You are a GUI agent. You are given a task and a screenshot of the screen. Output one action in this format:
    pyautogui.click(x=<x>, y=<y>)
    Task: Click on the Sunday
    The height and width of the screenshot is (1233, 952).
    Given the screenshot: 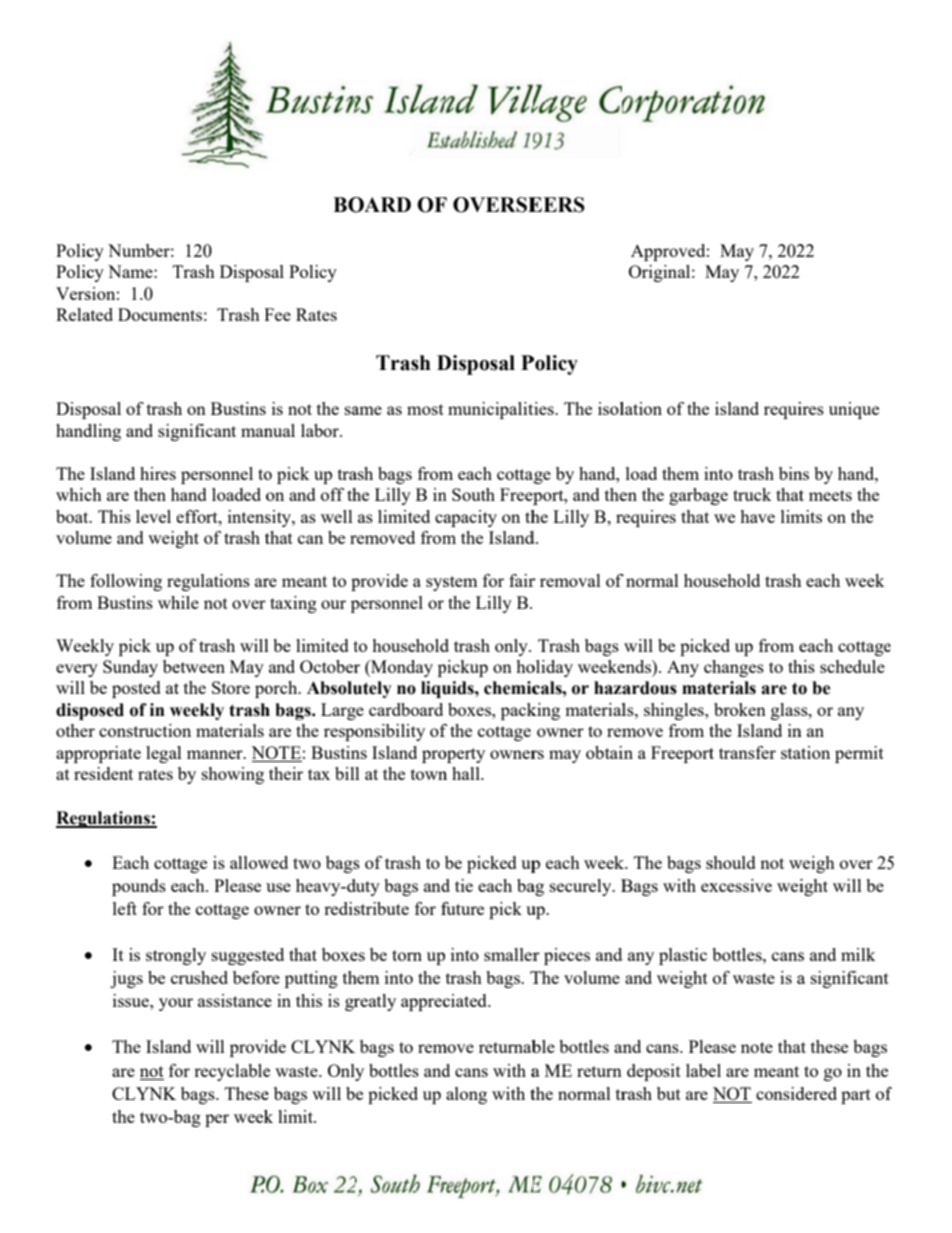 What is the action you would take?
    pyautogui.click(x=130, y=668)
